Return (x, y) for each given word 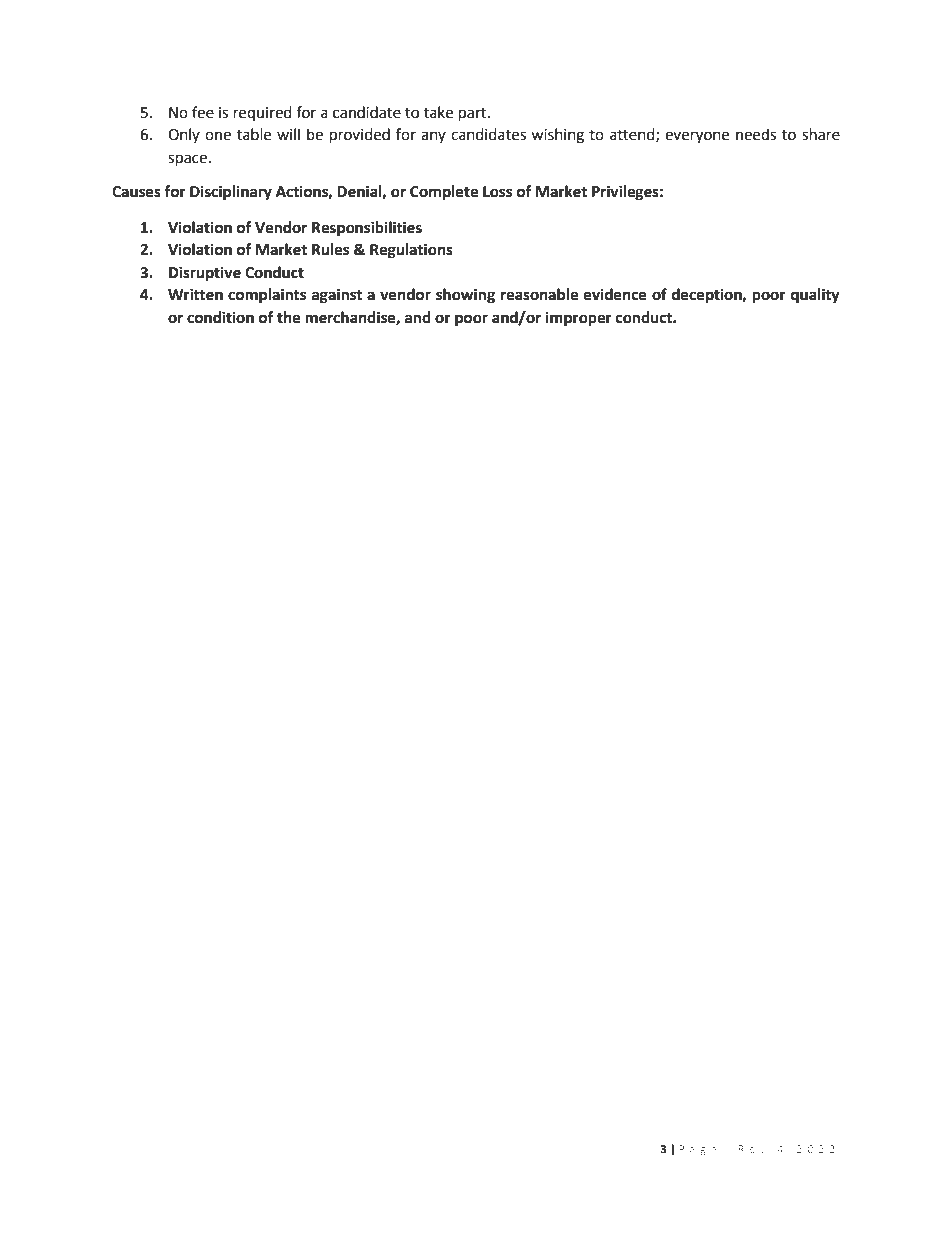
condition (220, 317)
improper (579, 319)
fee (203, 112)
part (474, 115)
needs (756, 134)
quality (815, 296)
